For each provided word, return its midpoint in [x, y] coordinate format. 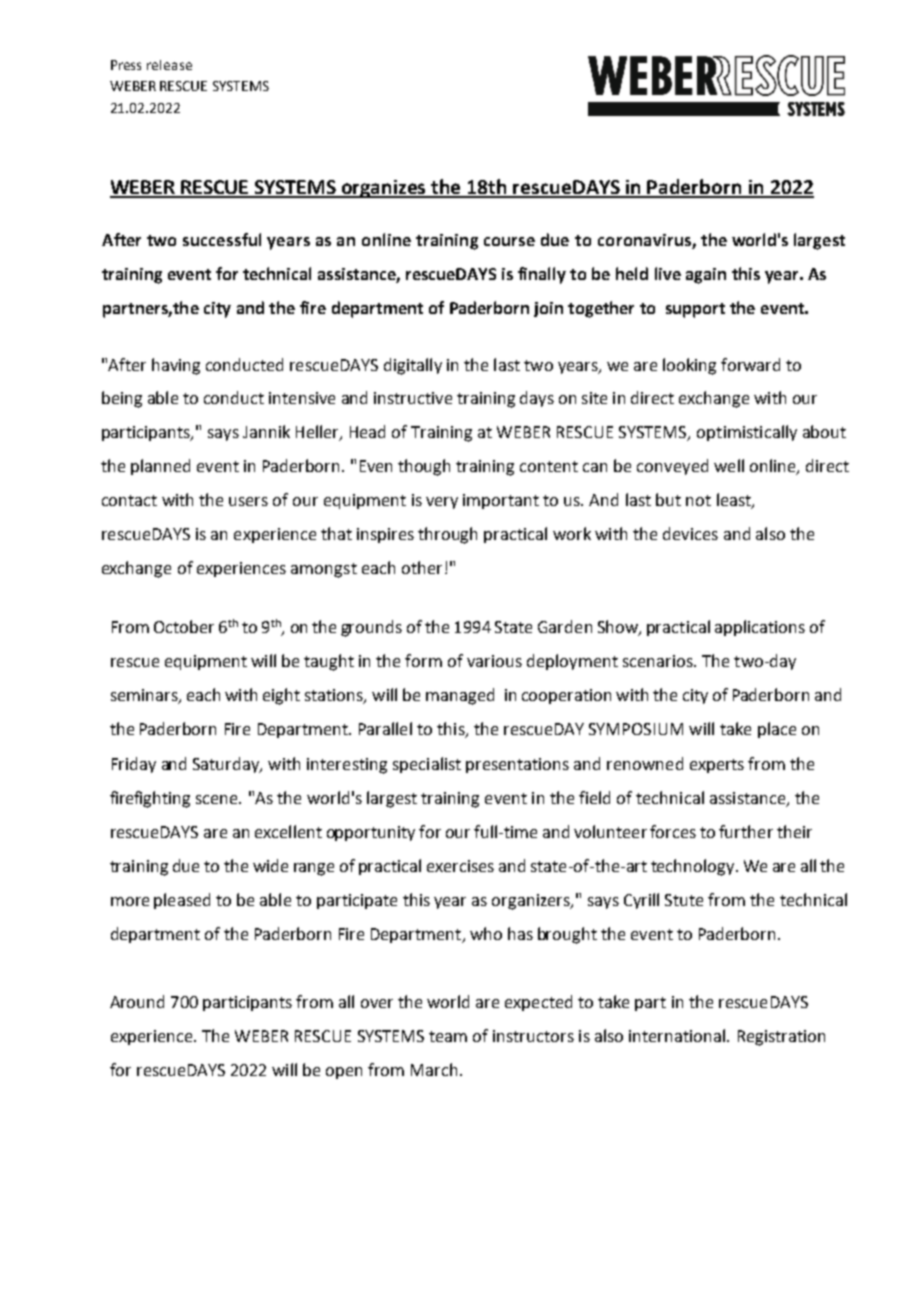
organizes [384, 189]
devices [690, 533]
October [184, 626]
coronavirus [645, 241]
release [169, 65]
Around [137, 1001]
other [422, 567]
